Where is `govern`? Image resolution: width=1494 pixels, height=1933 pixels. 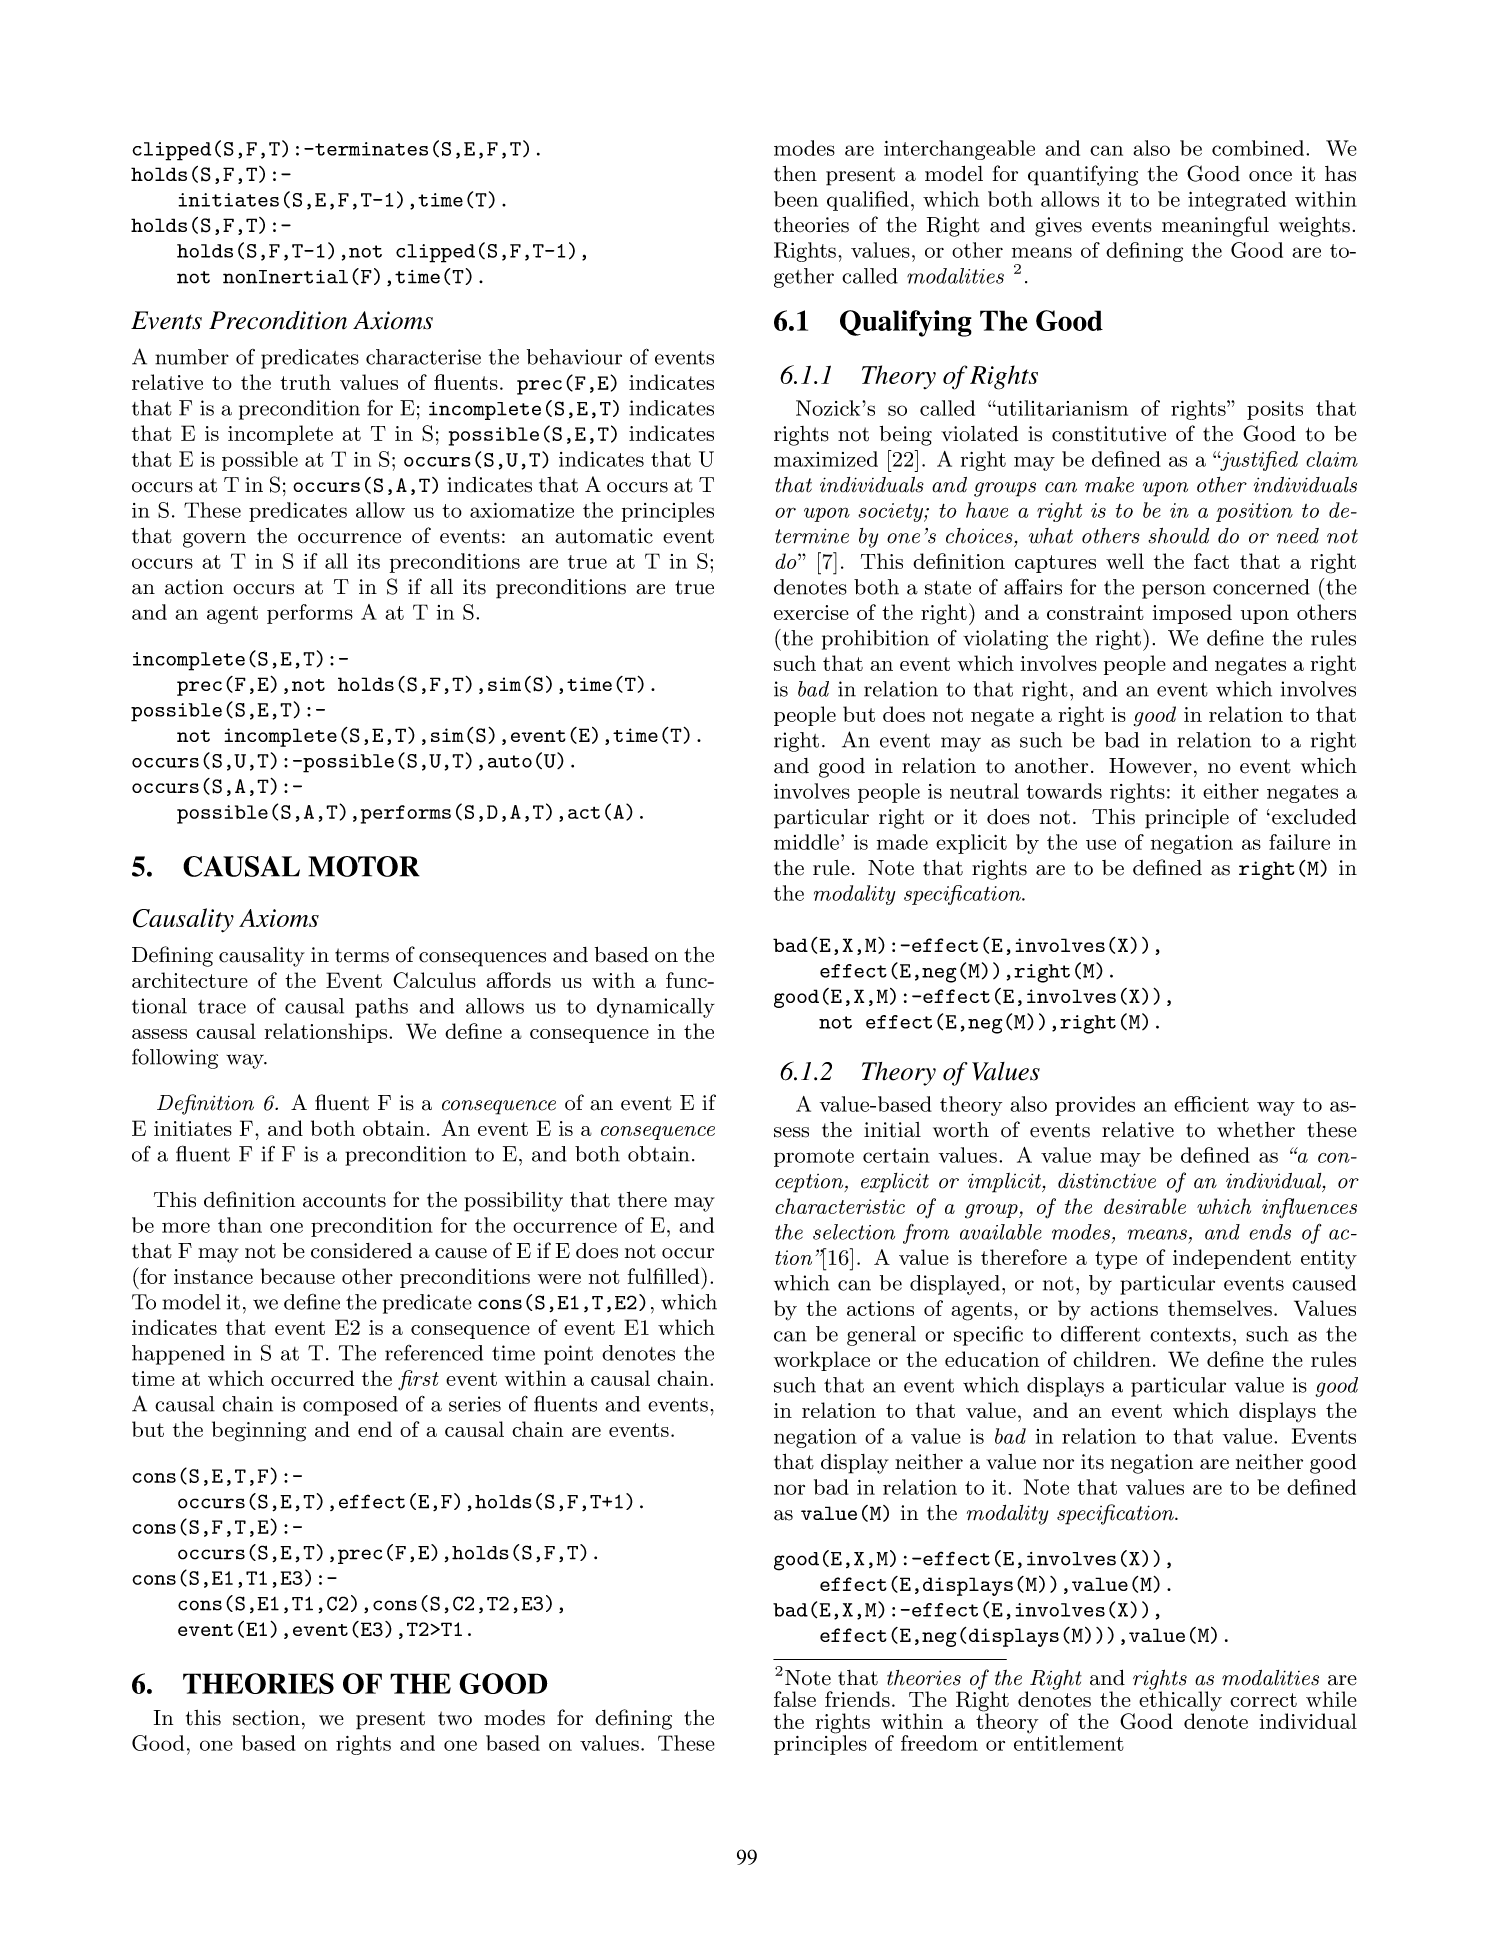
govern is located at coordinates (214, 540).
